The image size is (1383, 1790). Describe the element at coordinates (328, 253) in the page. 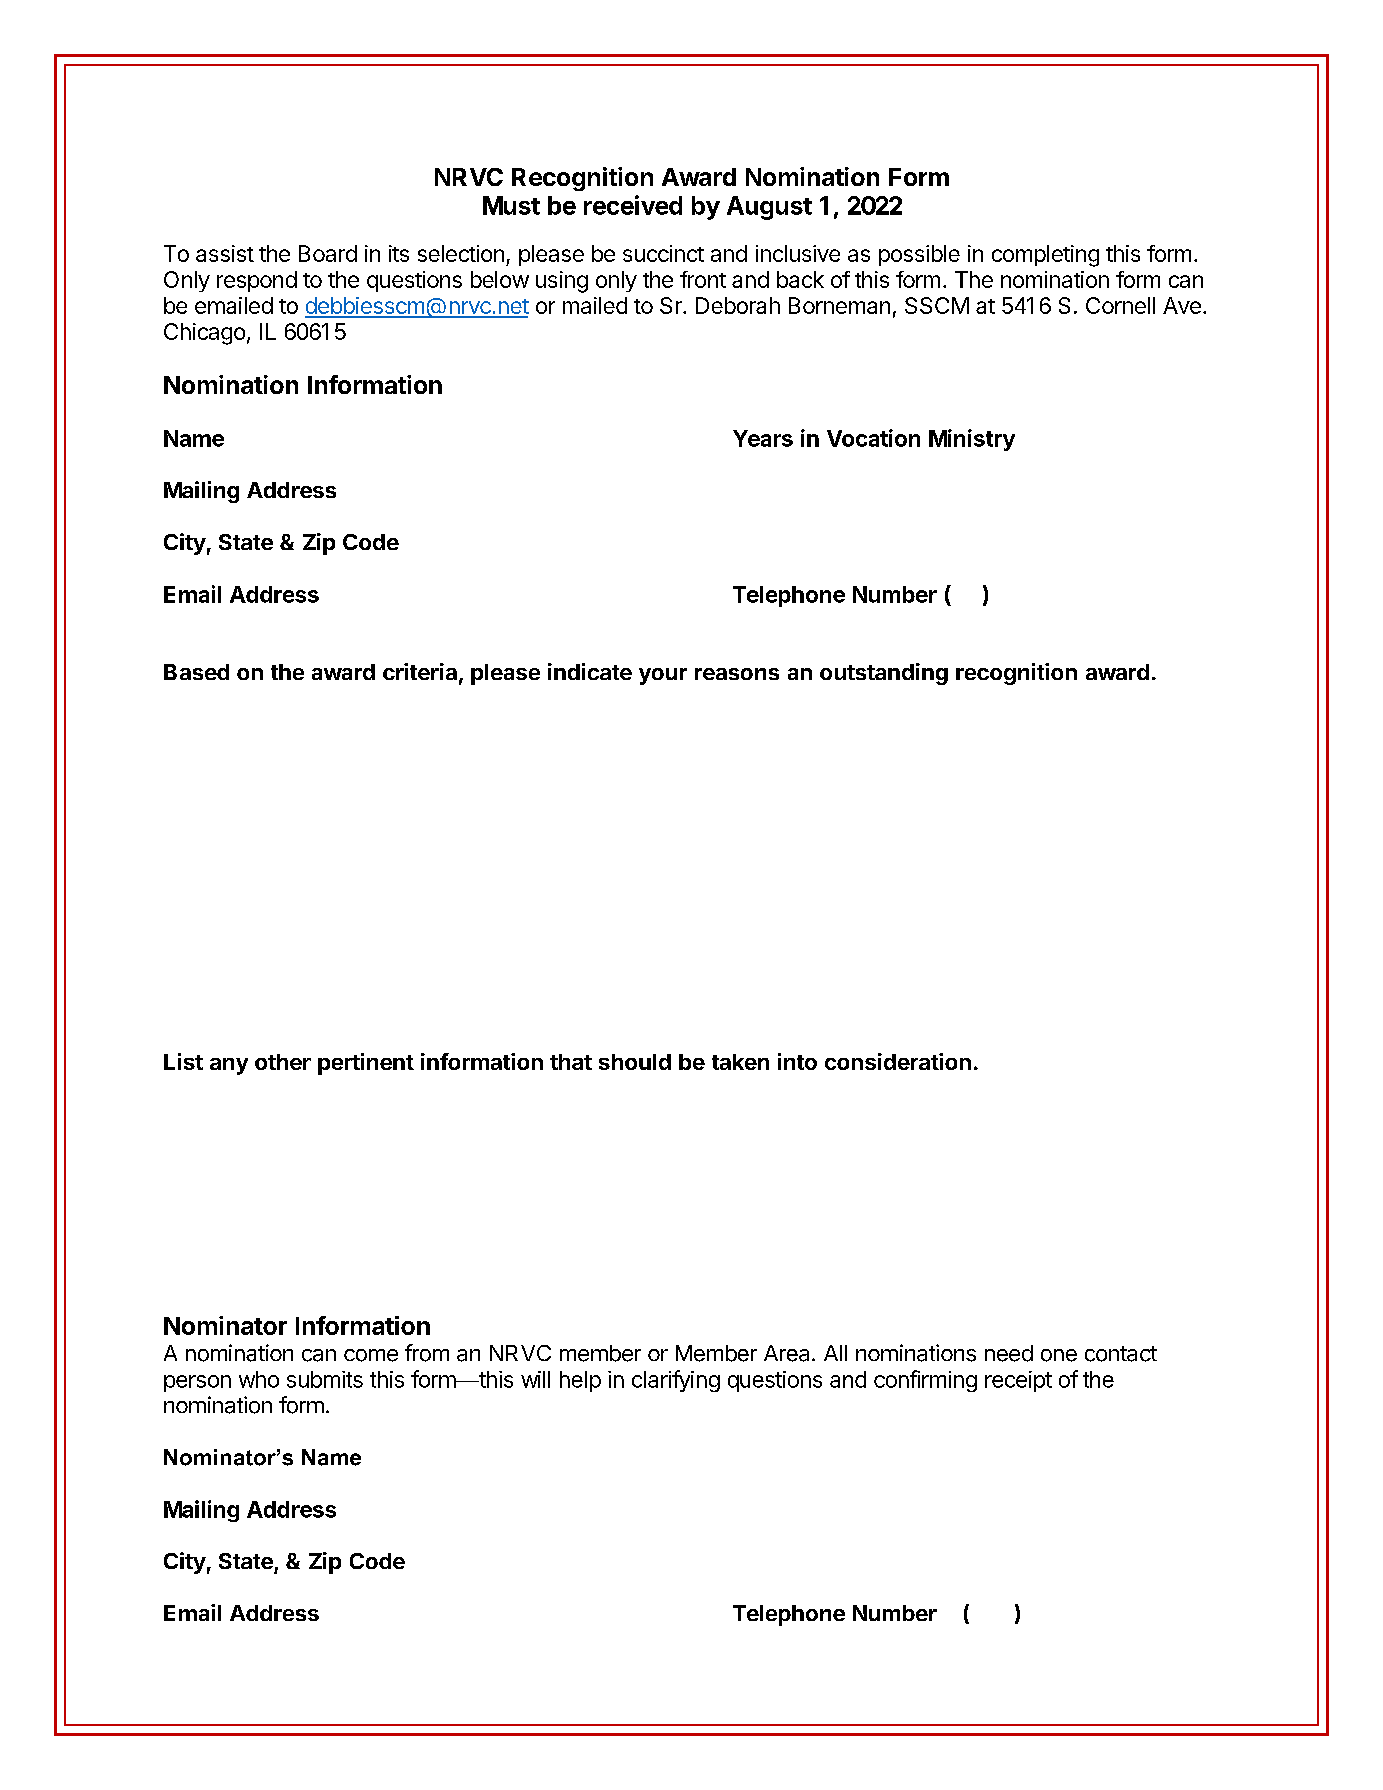

I see `Board` at that location.
